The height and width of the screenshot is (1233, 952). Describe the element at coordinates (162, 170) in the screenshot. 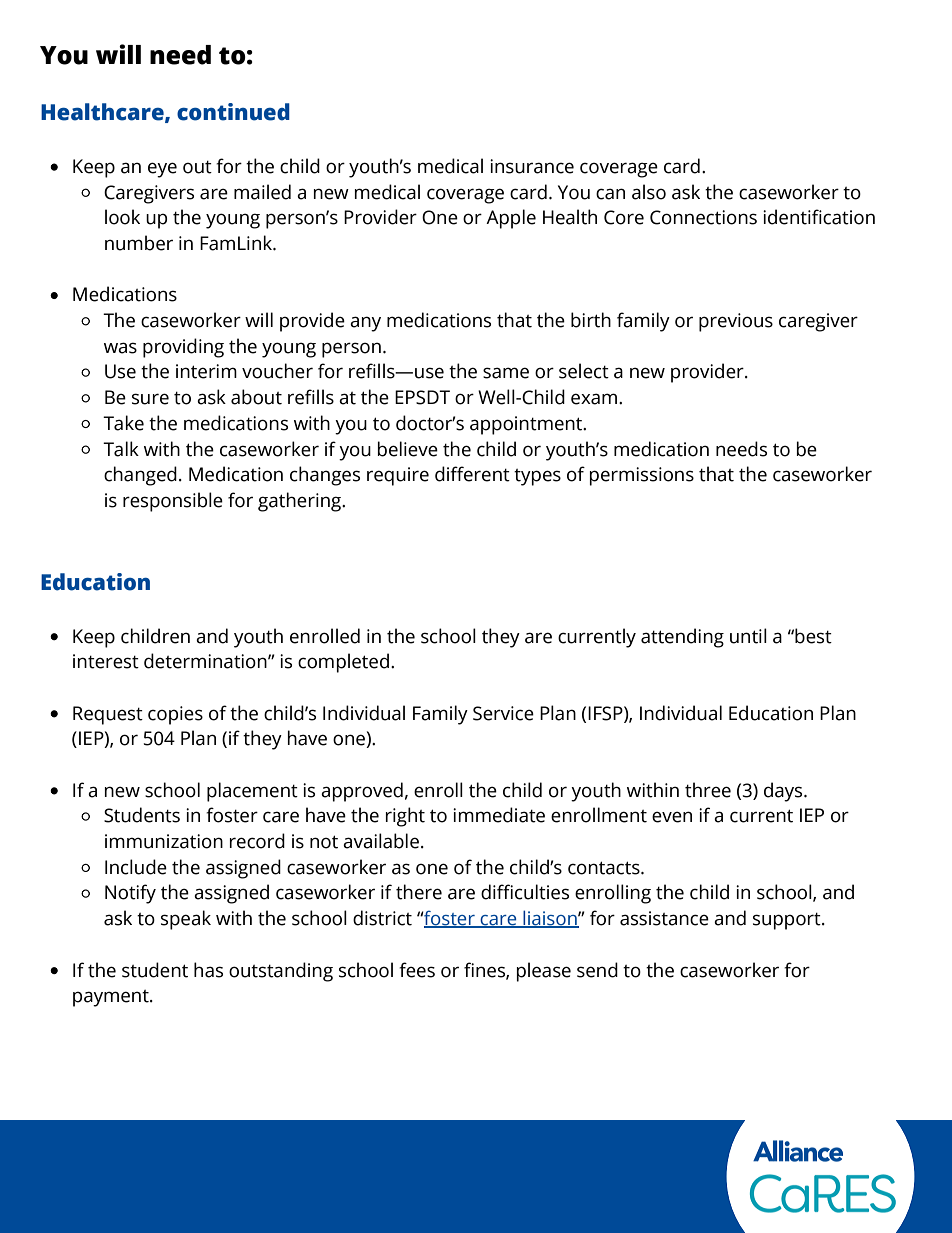

I see `eye` at that location.
